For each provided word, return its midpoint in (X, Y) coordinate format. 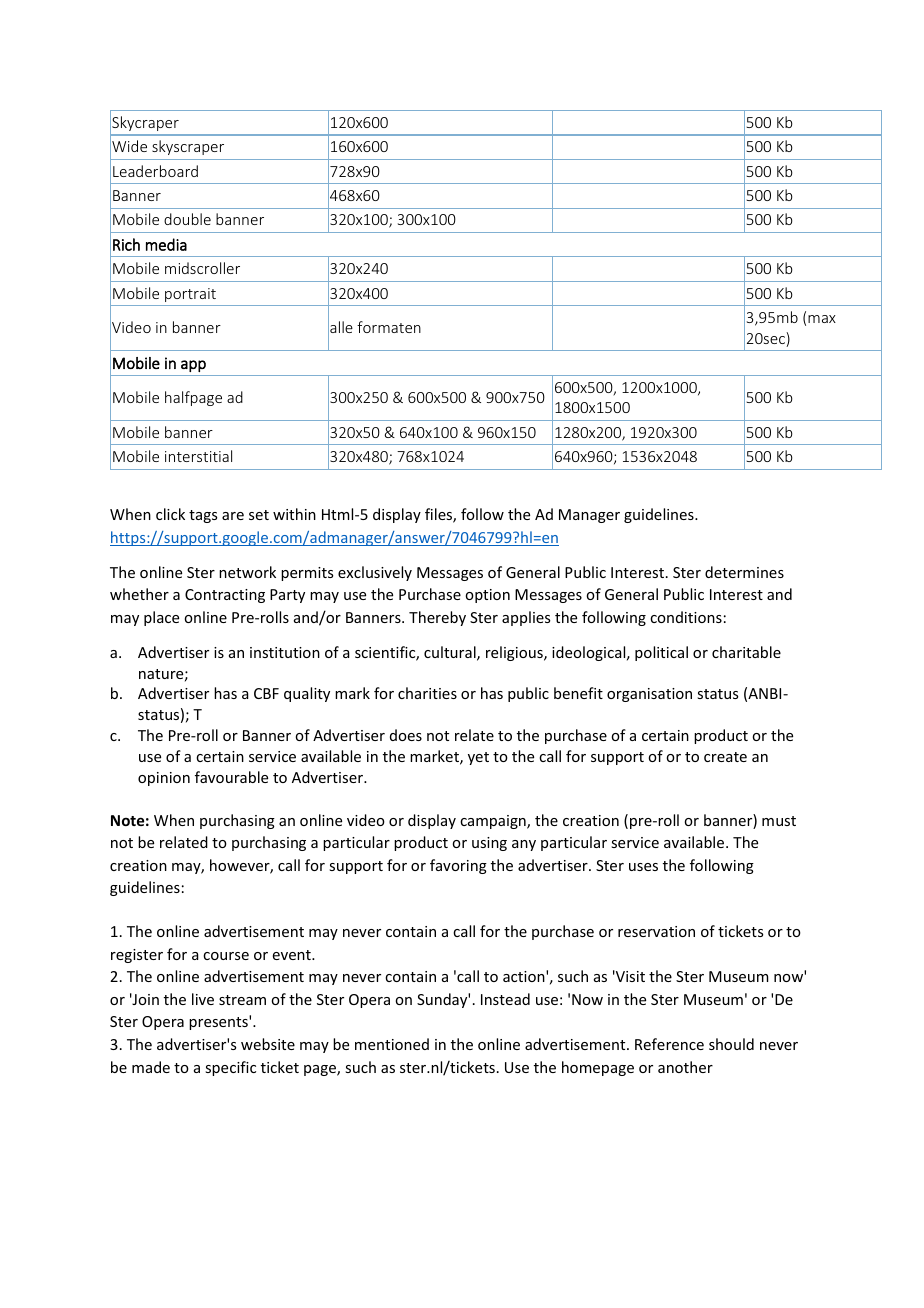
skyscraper (188, 147)
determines (744, 572)
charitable (746, 652)
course (226, 956)
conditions (686, 617)
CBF (266, 693)
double (187, 219)
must (779, 821)
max (822, 319)
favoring (458, 866)
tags (203, 516)
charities (427, 693)
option (487, 596)
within (294, 514)
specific (230, 1068)
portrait (190, 295)
